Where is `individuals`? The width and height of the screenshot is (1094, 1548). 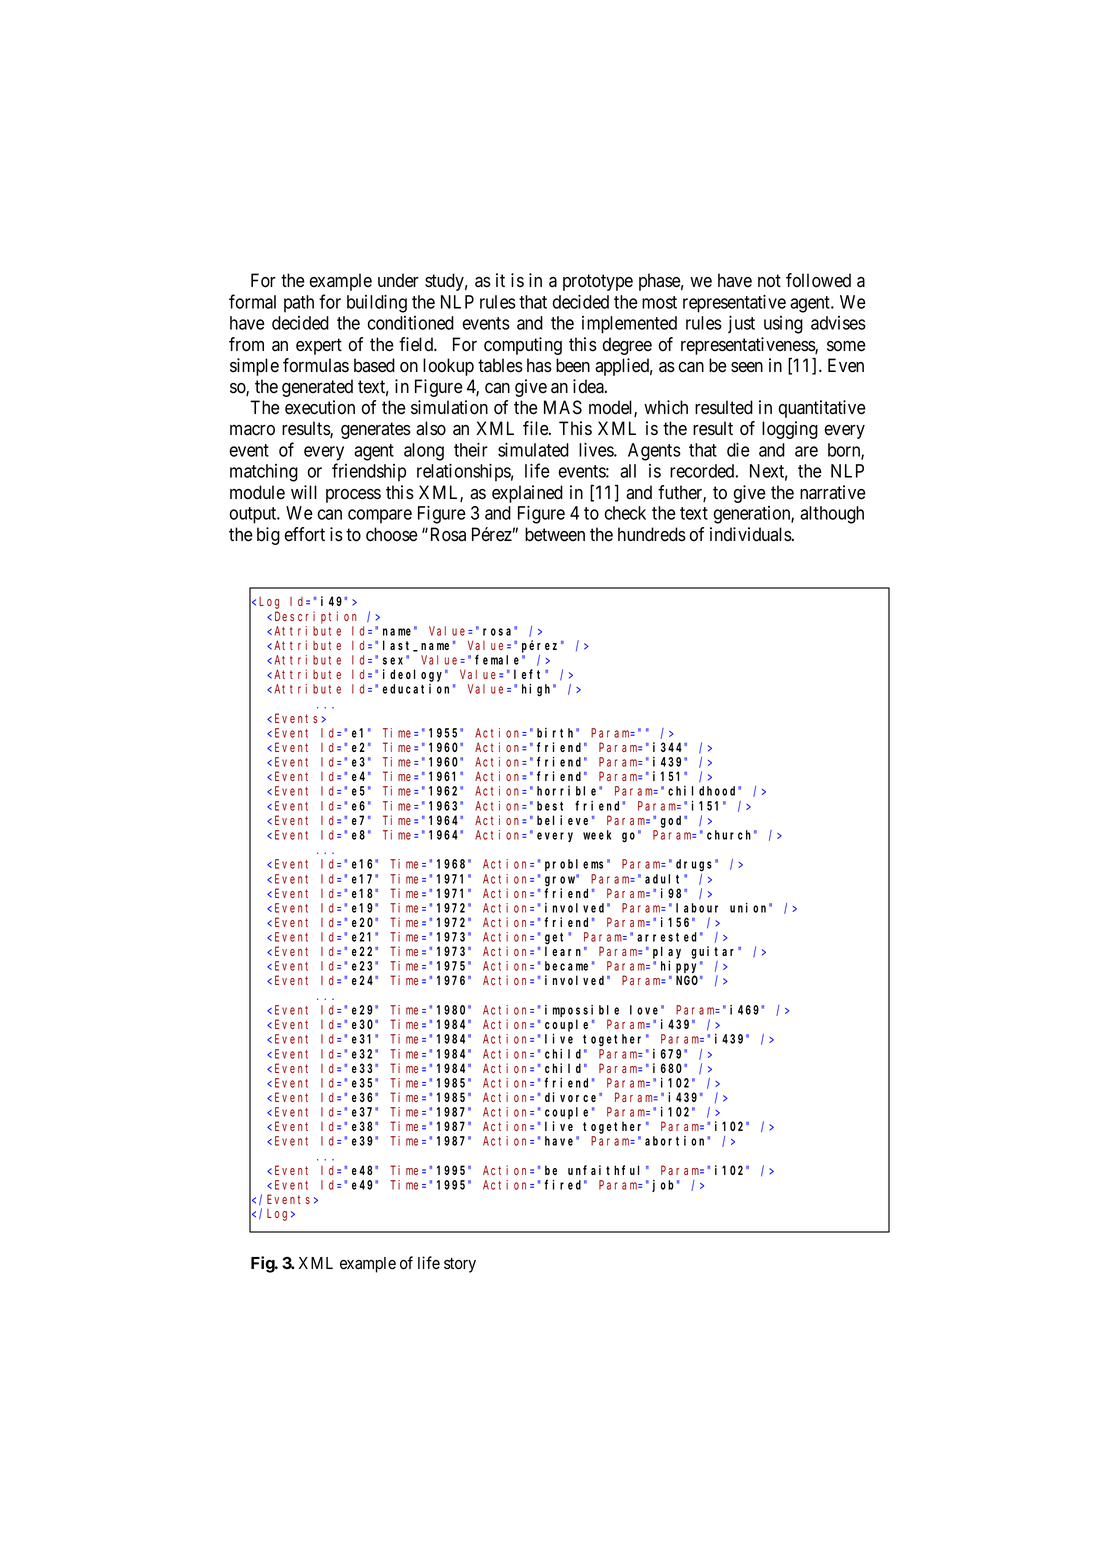
individuals is located at coordinates (751, 534).
